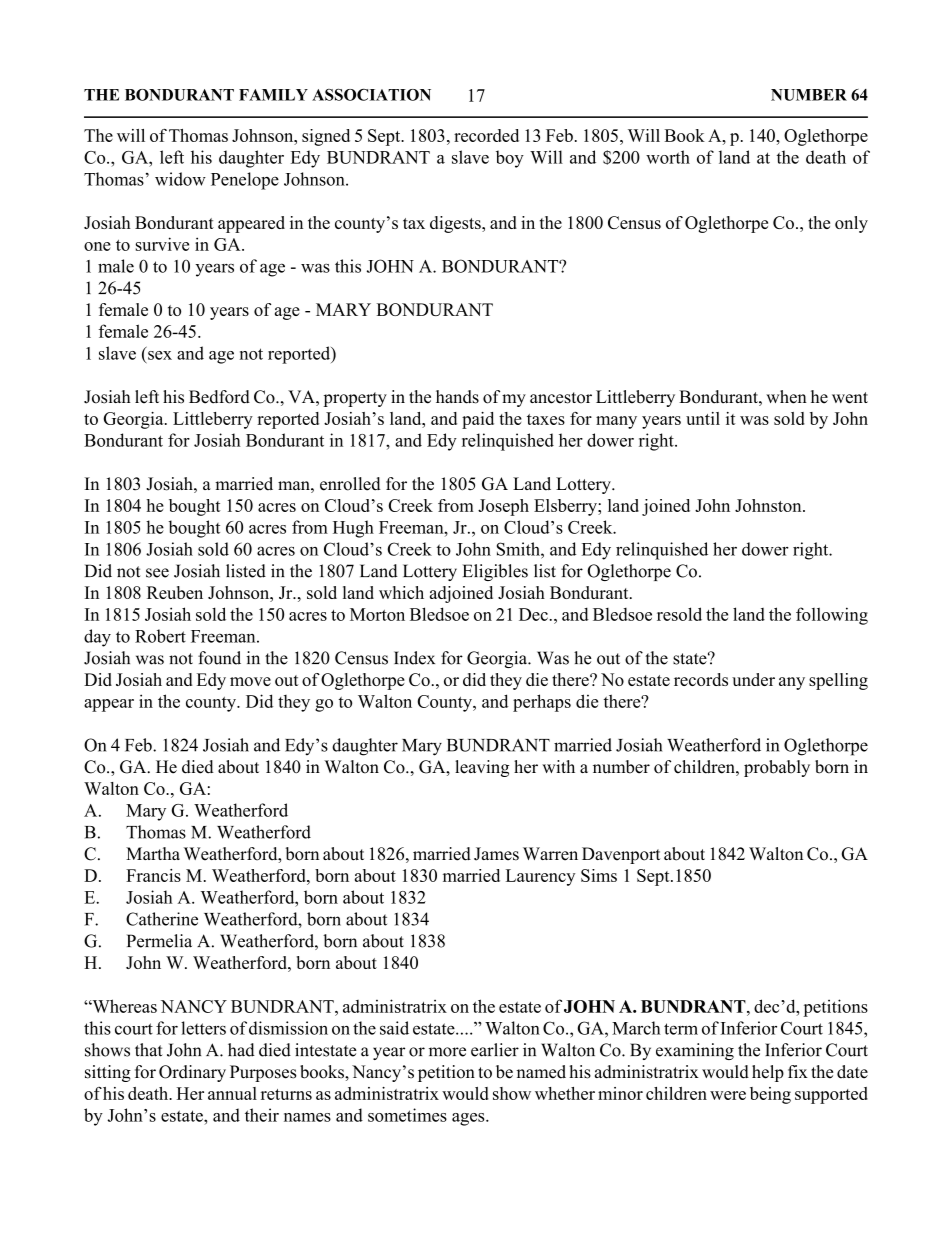  Describe the element at coordinates (496, 854) in the image. I see `James` at that location.
